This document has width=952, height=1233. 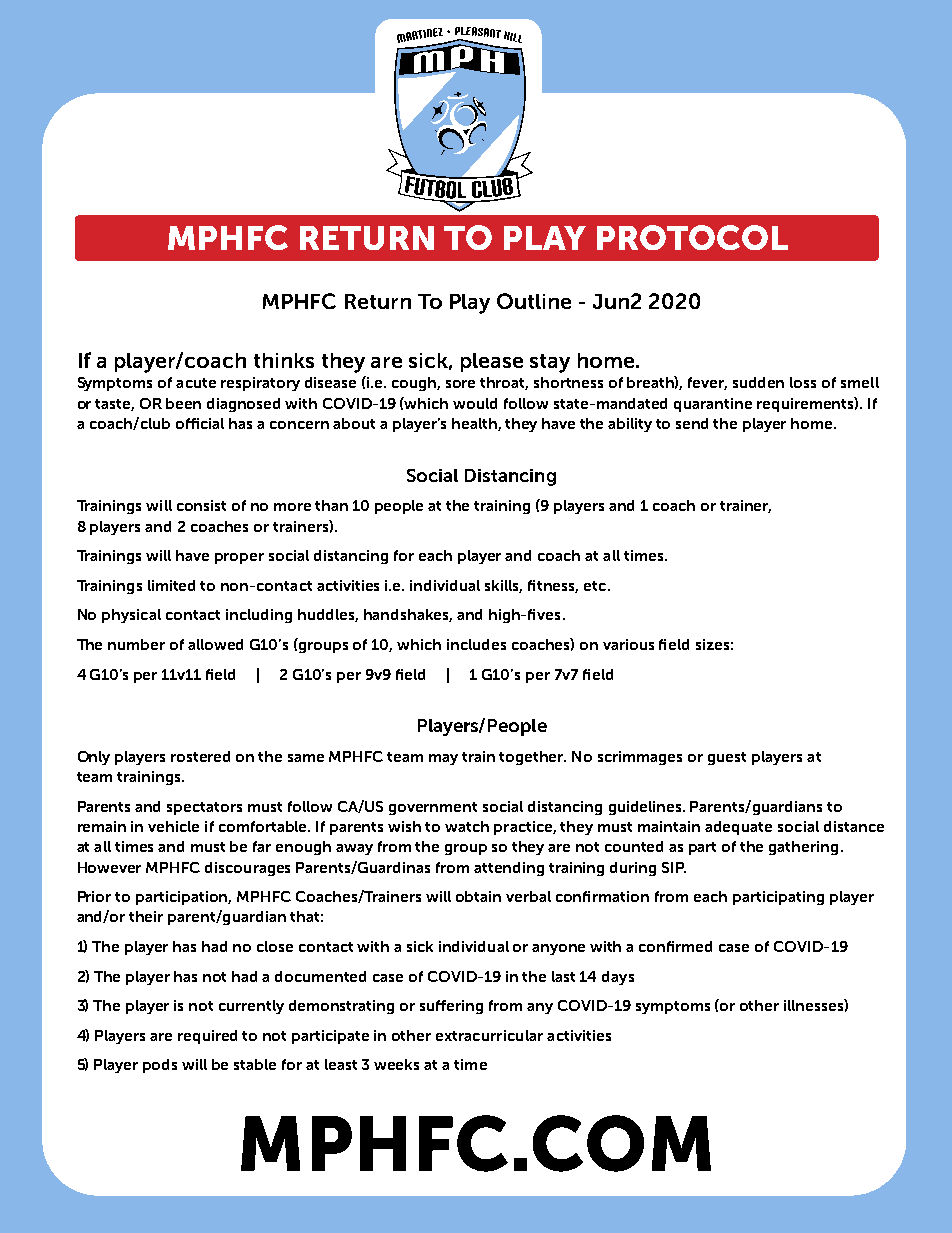 I want to click on spectators, so click(x=204, y=808).
